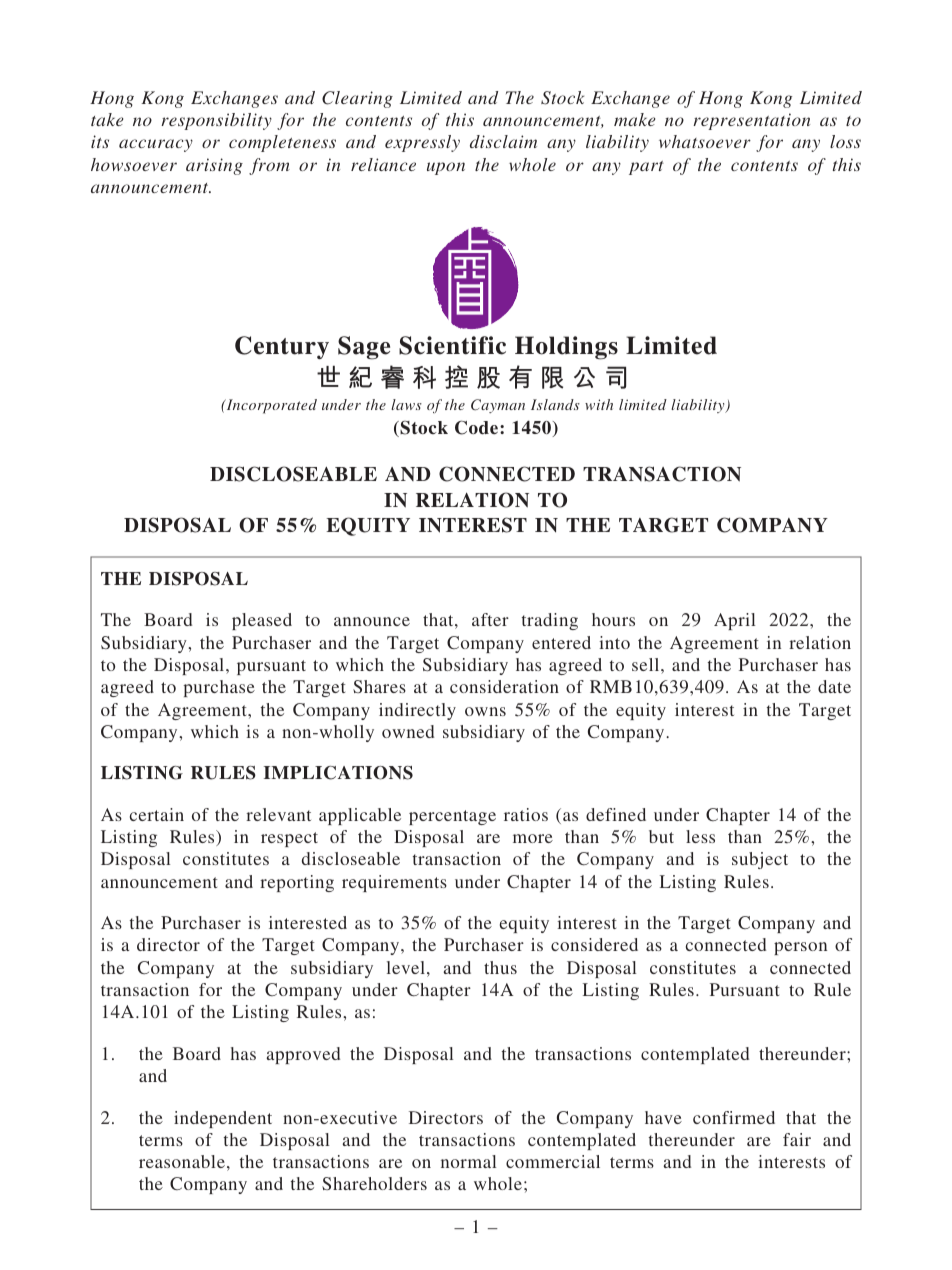 This image has width=952, height=1270. I want to click on reasonable, so click(182, 1161).
